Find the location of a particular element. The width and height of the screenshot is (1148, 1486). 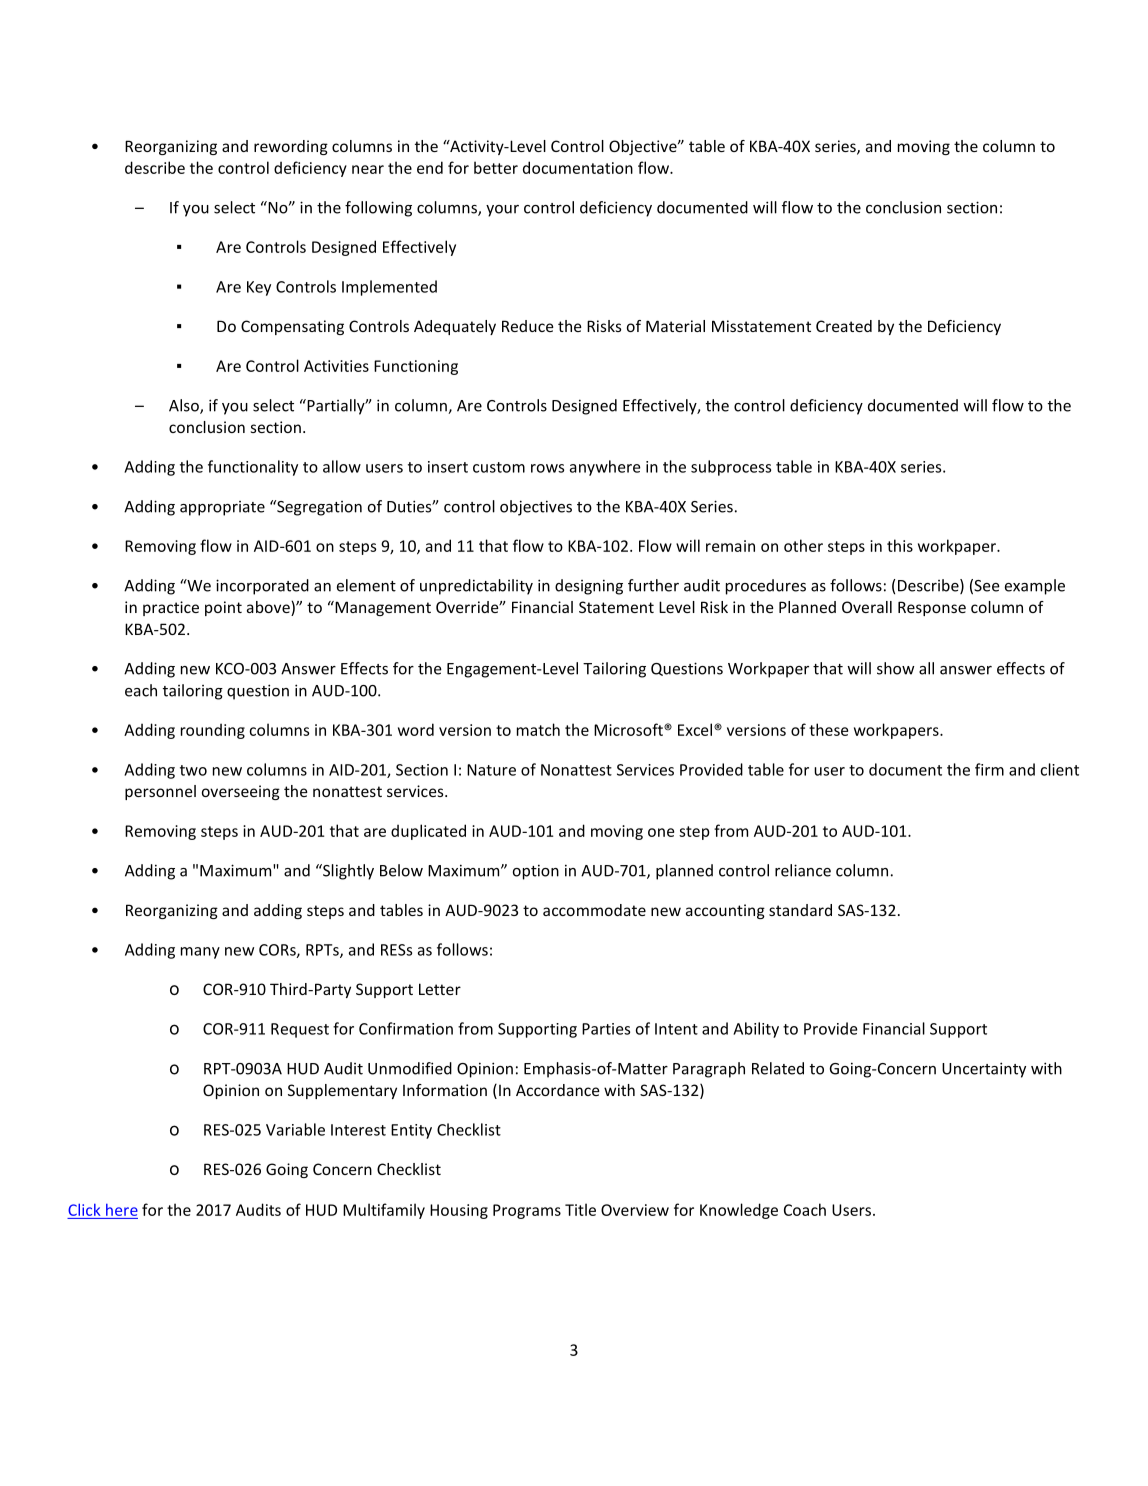

Click is located at coordinates (84, 1209).
